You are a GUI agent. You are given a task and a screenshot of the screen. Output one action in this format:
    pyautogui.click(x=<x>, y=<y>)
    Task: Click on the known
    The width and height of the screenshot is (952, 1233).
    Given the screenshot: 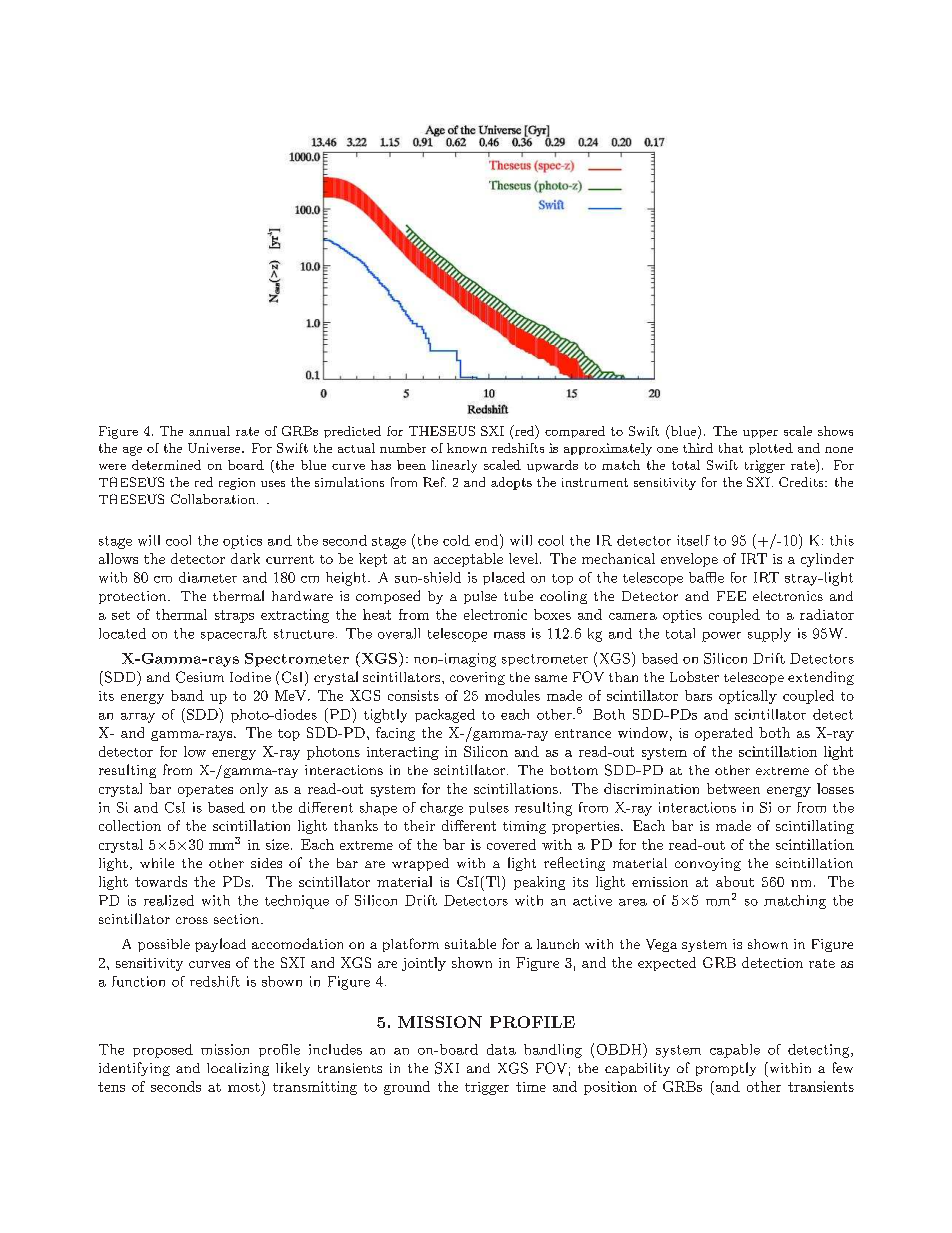 What is the action you would take?
    pyautogui.click(x=467, y=448)
